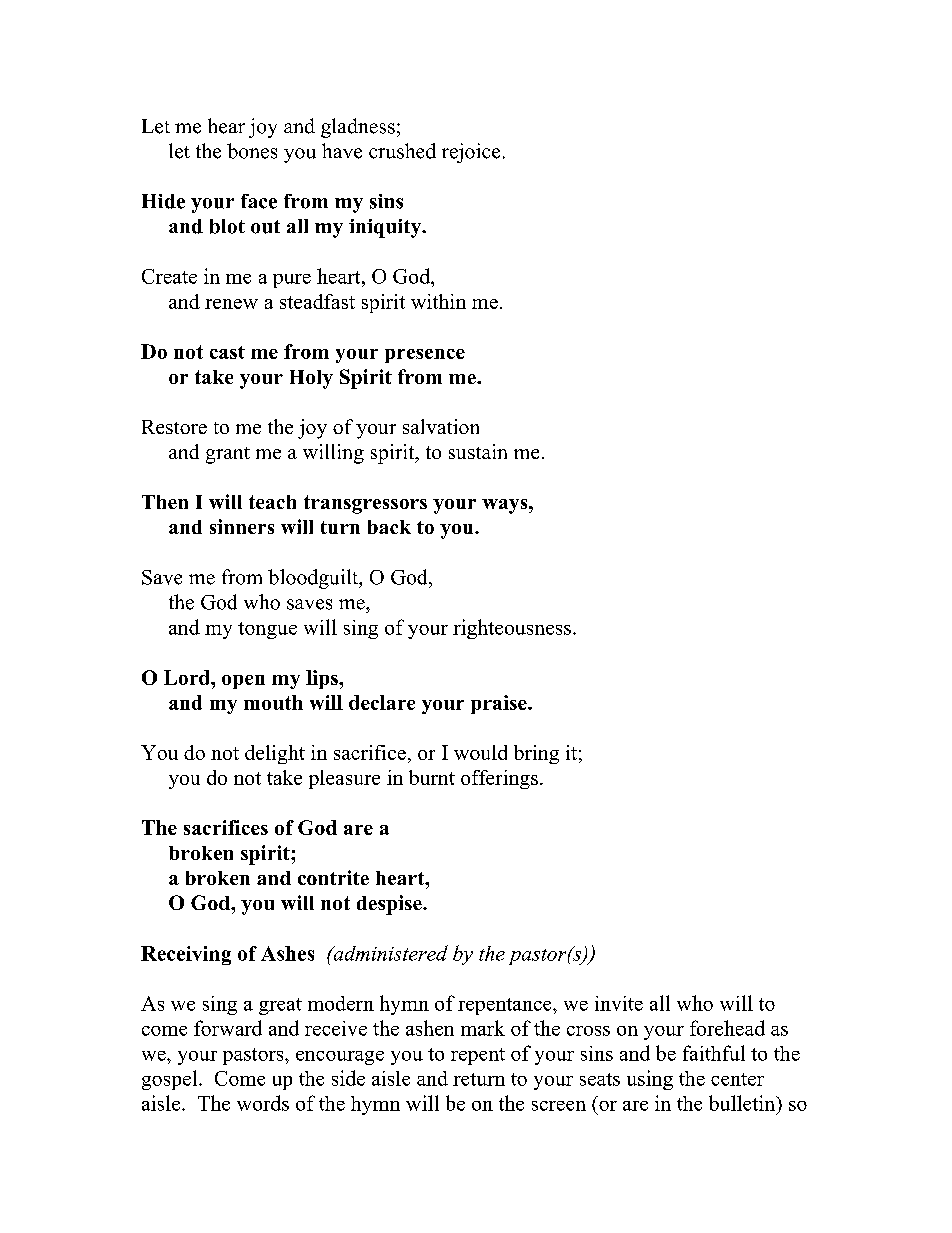 The height and width of the screenshot is (1233, 952). Describe the element at coordinates (402, 151) in the screenshot. I see `crushed` at that location.
